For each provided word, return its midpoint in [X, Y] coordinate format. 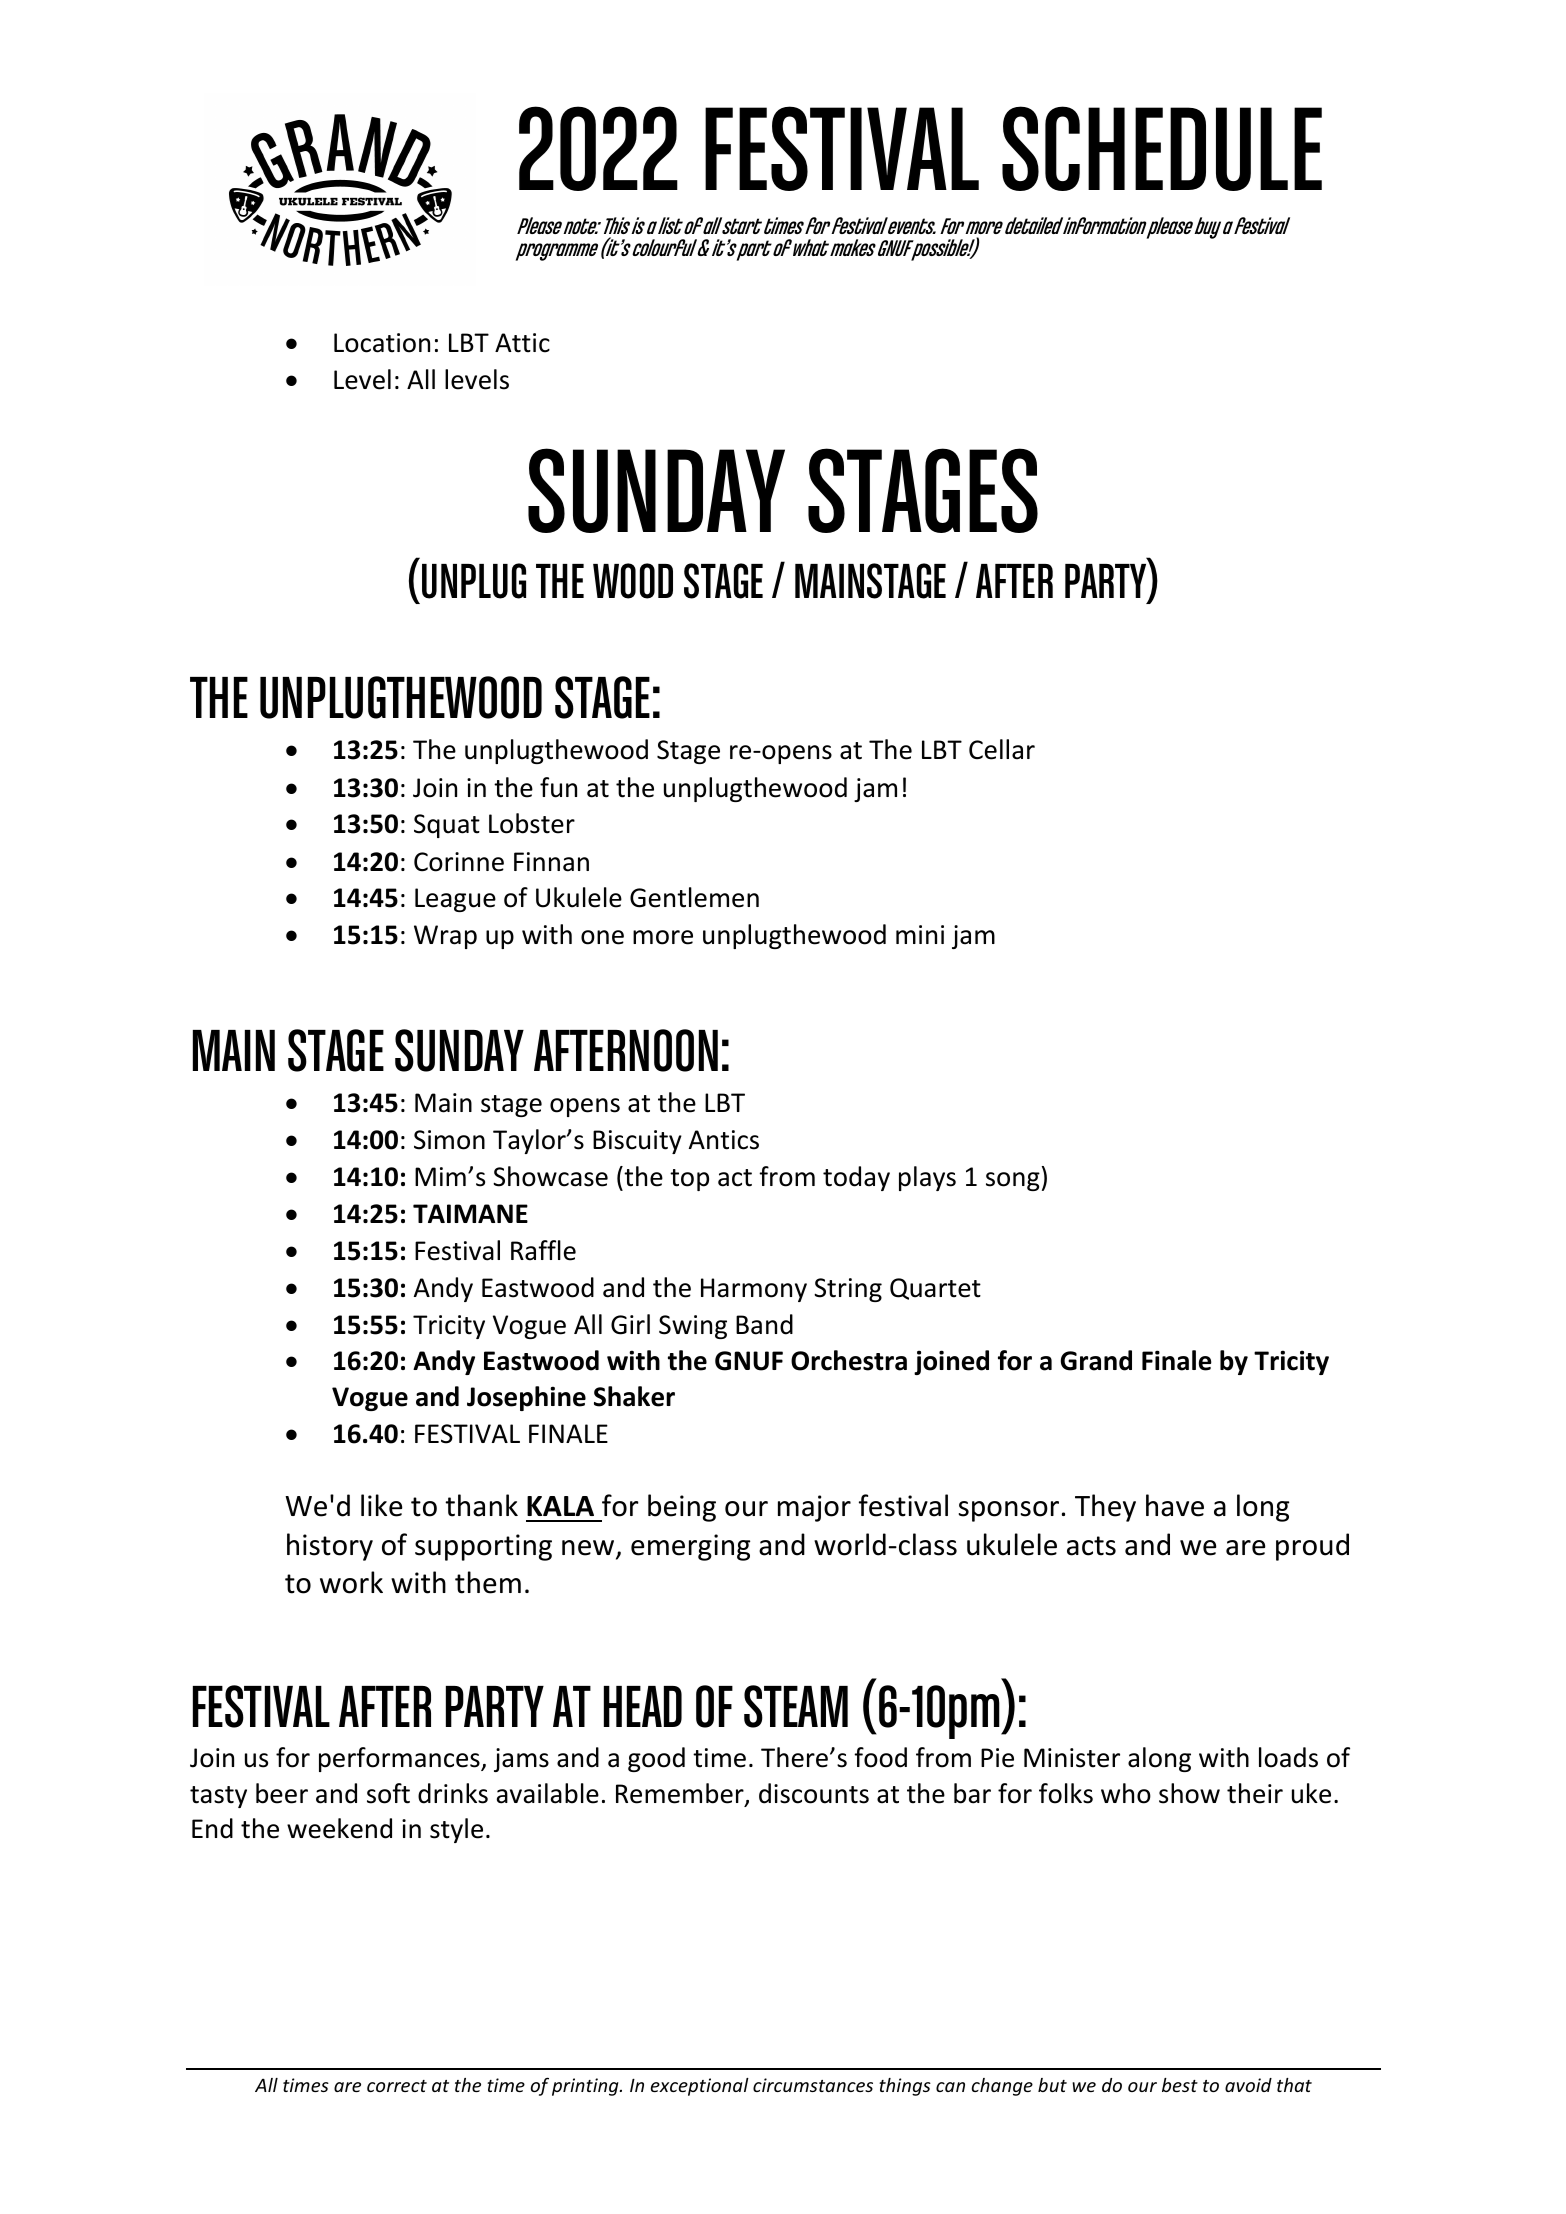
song [1013, 1181]
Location [382, 343]
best [1180, 2085]
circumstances [813, 2085]
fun [558, 787]
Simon [449, 1140]
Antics [724, 1140]
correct [397, 2086]
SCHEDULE [1162, 148]
